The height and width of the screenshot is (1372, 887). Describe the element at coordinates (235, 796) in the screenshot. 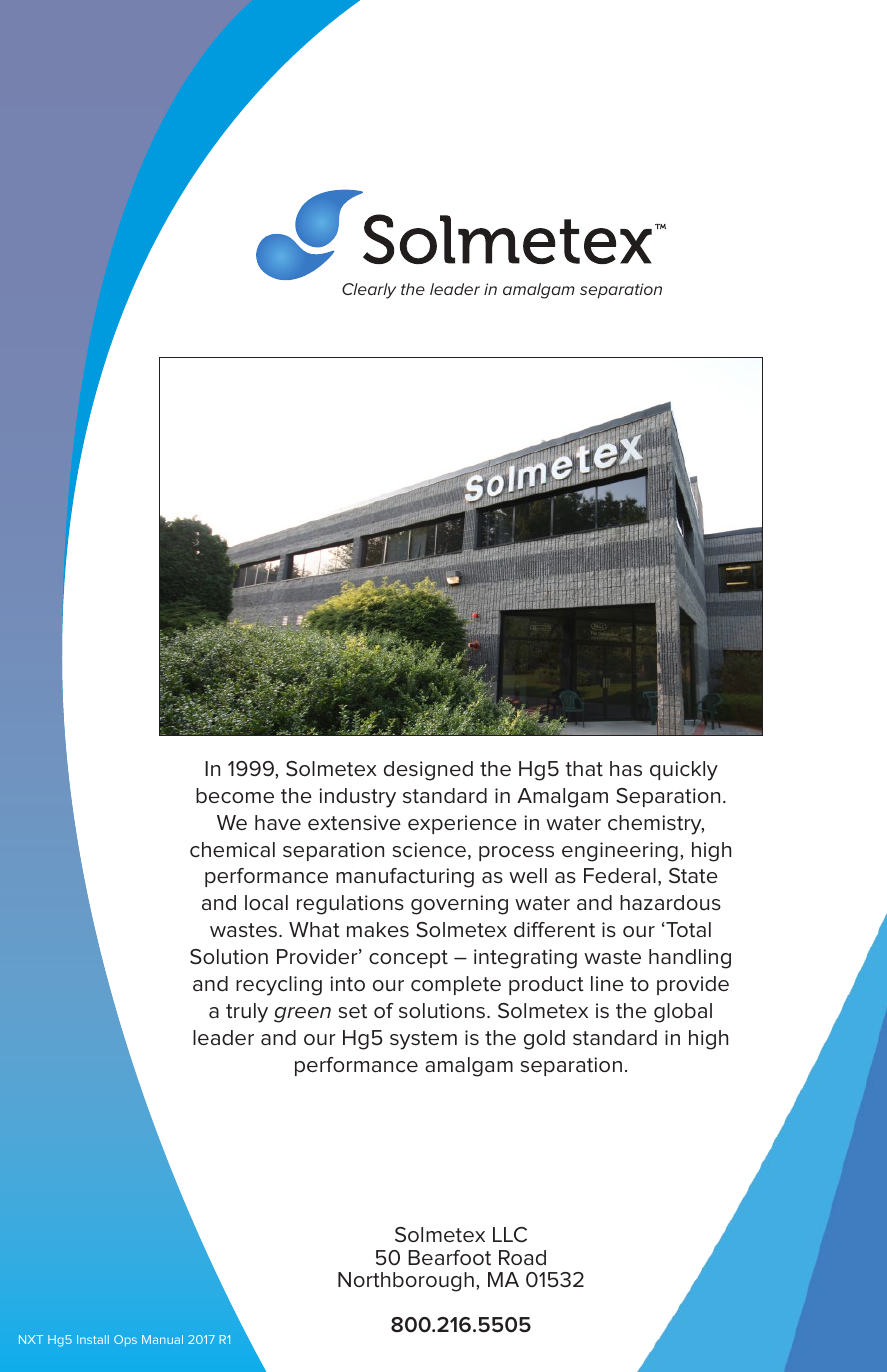

I see `become` at that location.
